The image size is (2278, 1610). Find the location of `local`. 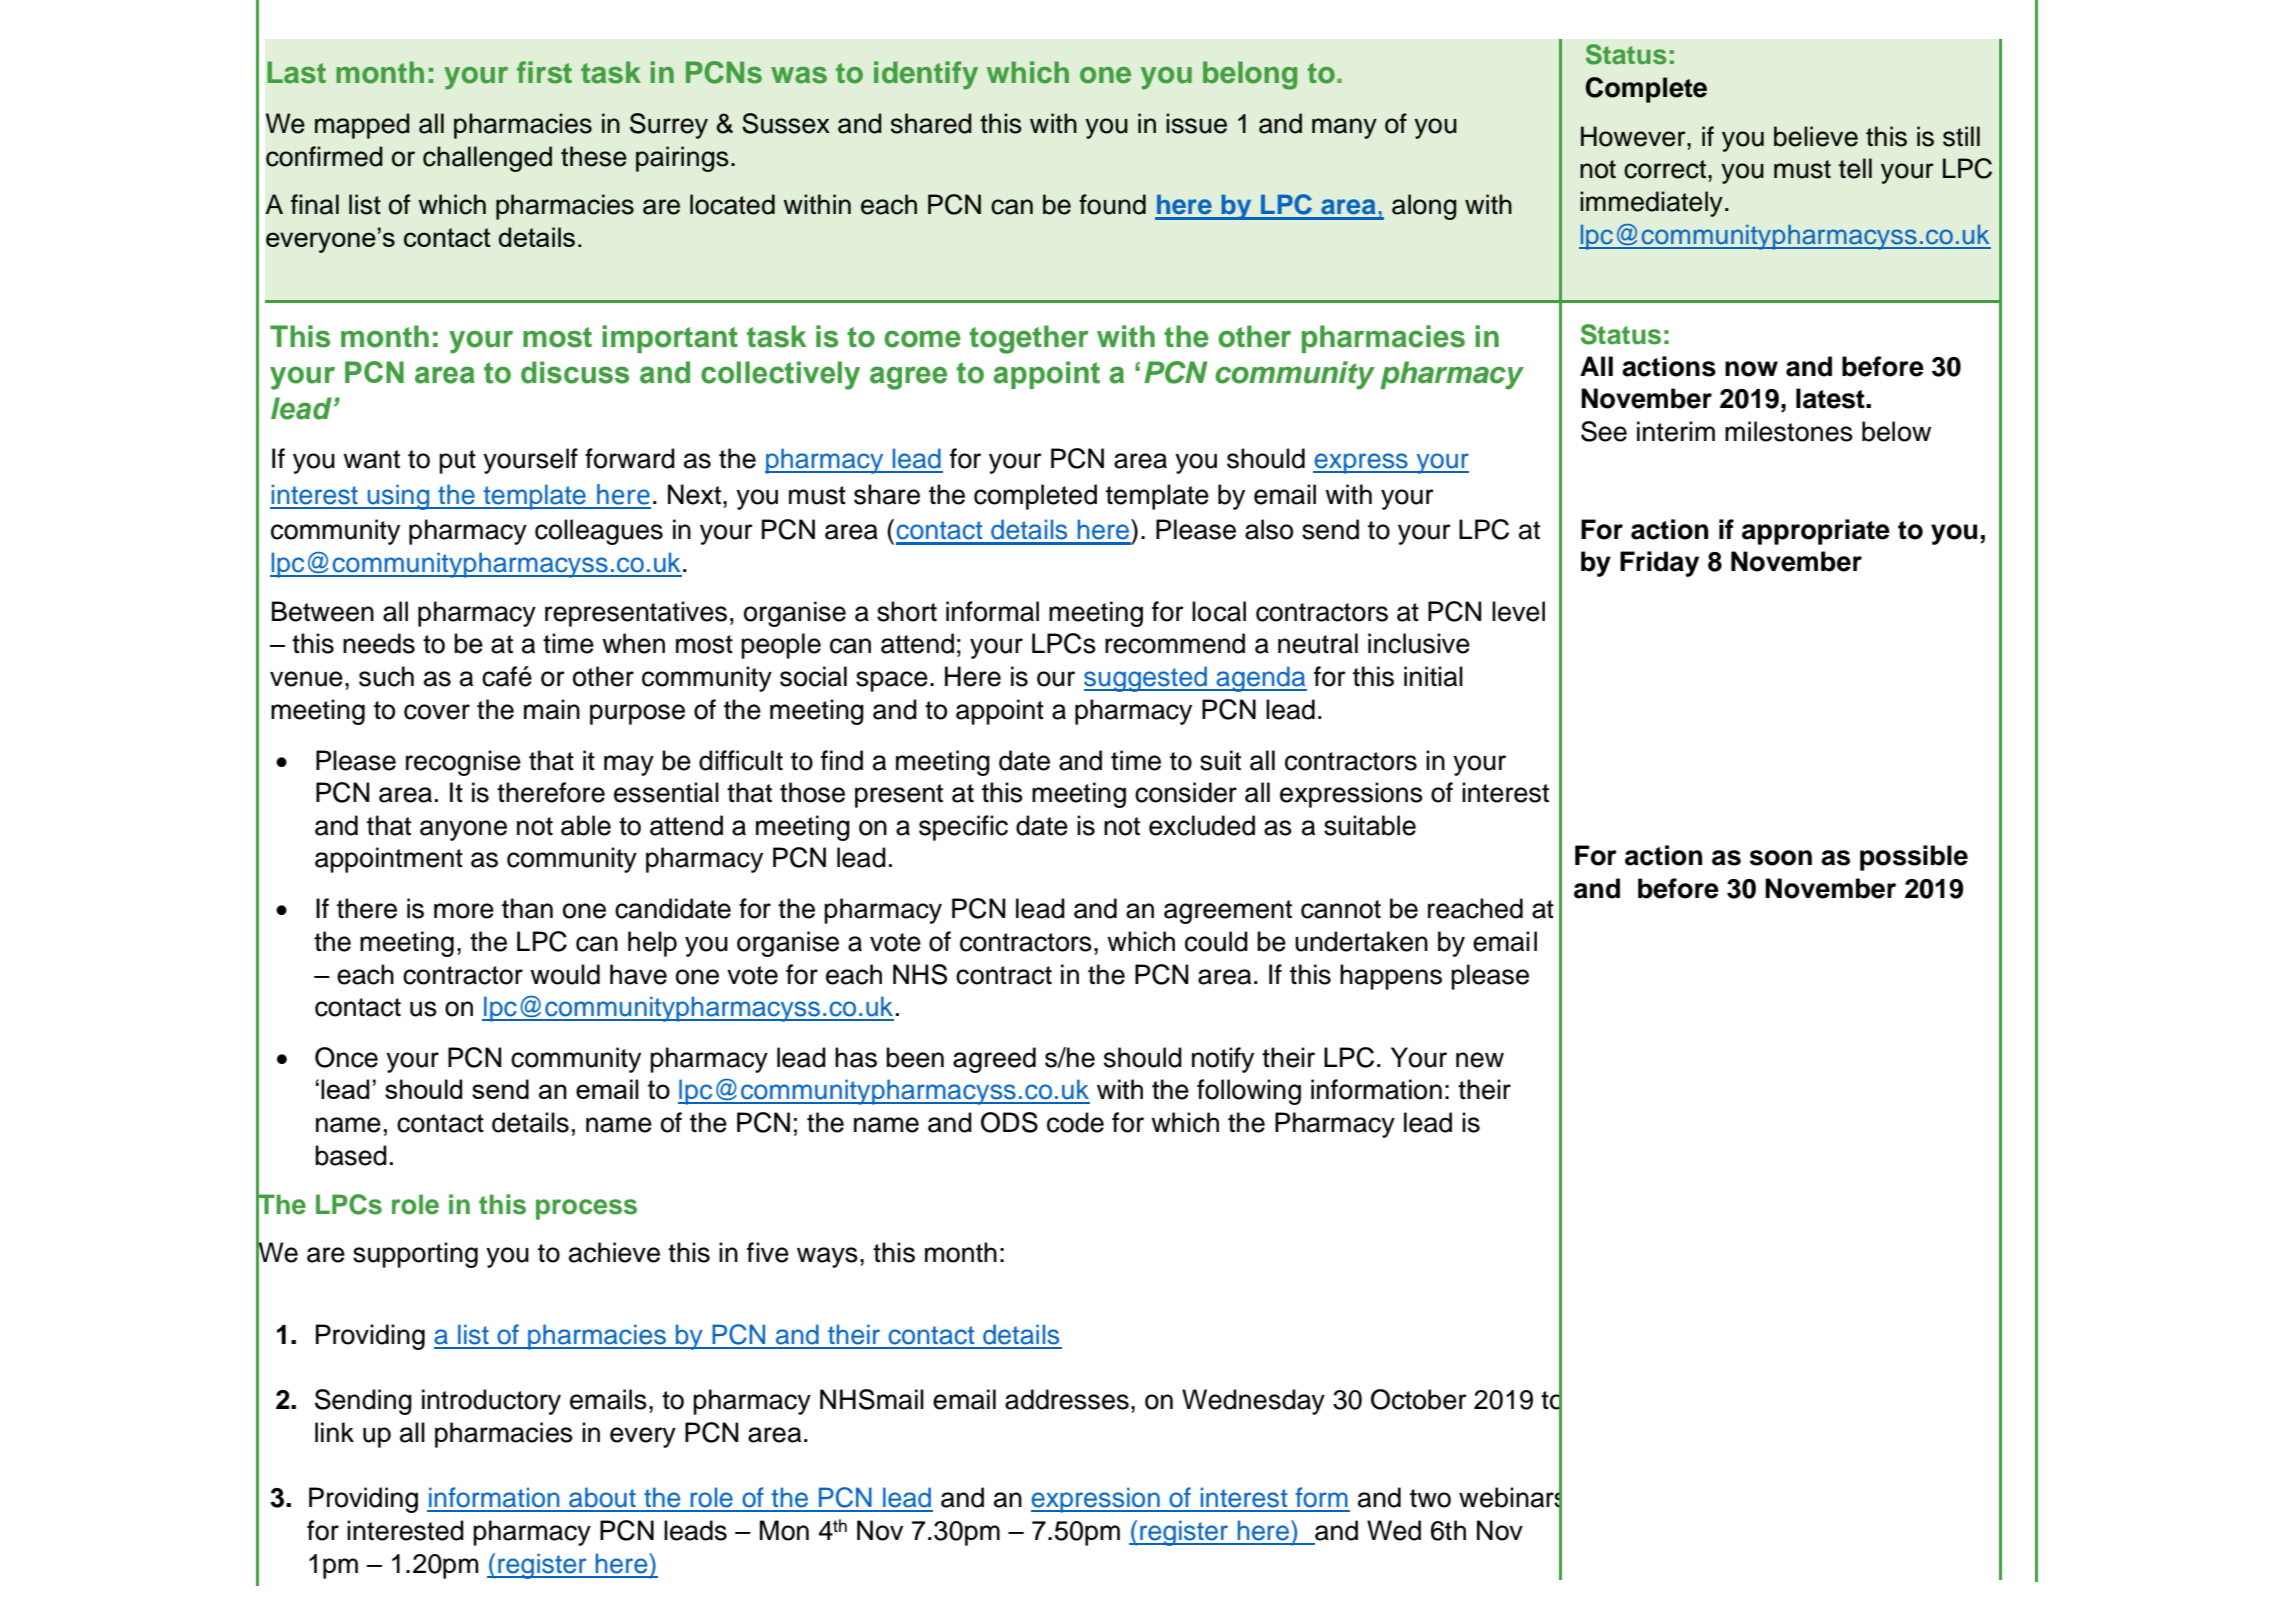

local is located at coordinates (1219, 611).
